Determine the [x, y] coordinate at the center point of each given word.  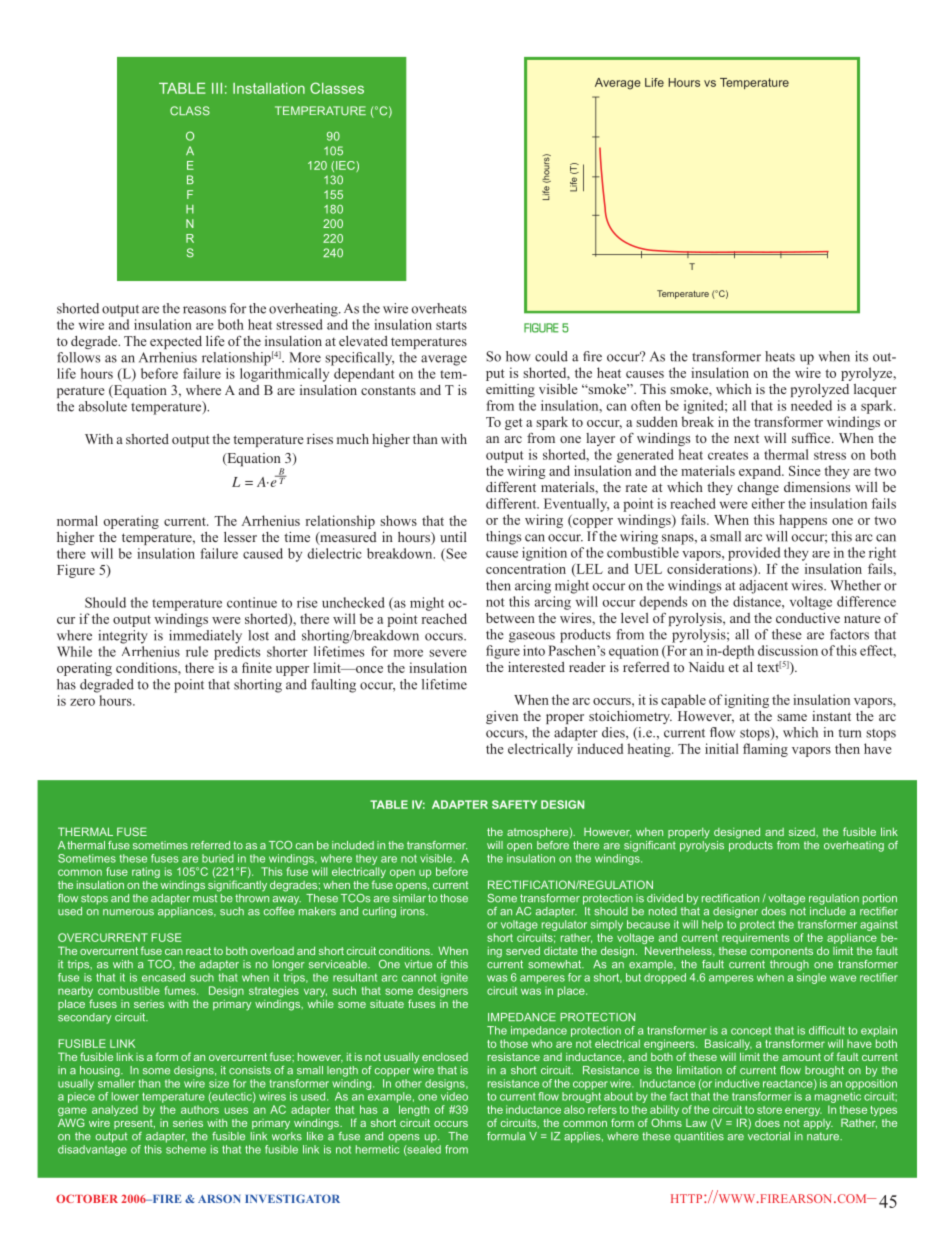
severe [448, 653]
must [206, 897]
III [217, 88]
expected [176, 342]
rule [197, 651]
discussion [788, 650]
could [551, 356]
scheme [186, 1149]
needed [811, 405]
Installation [269, 88]
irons [414, 911]
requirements [755, 938]
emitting [510, 390]
